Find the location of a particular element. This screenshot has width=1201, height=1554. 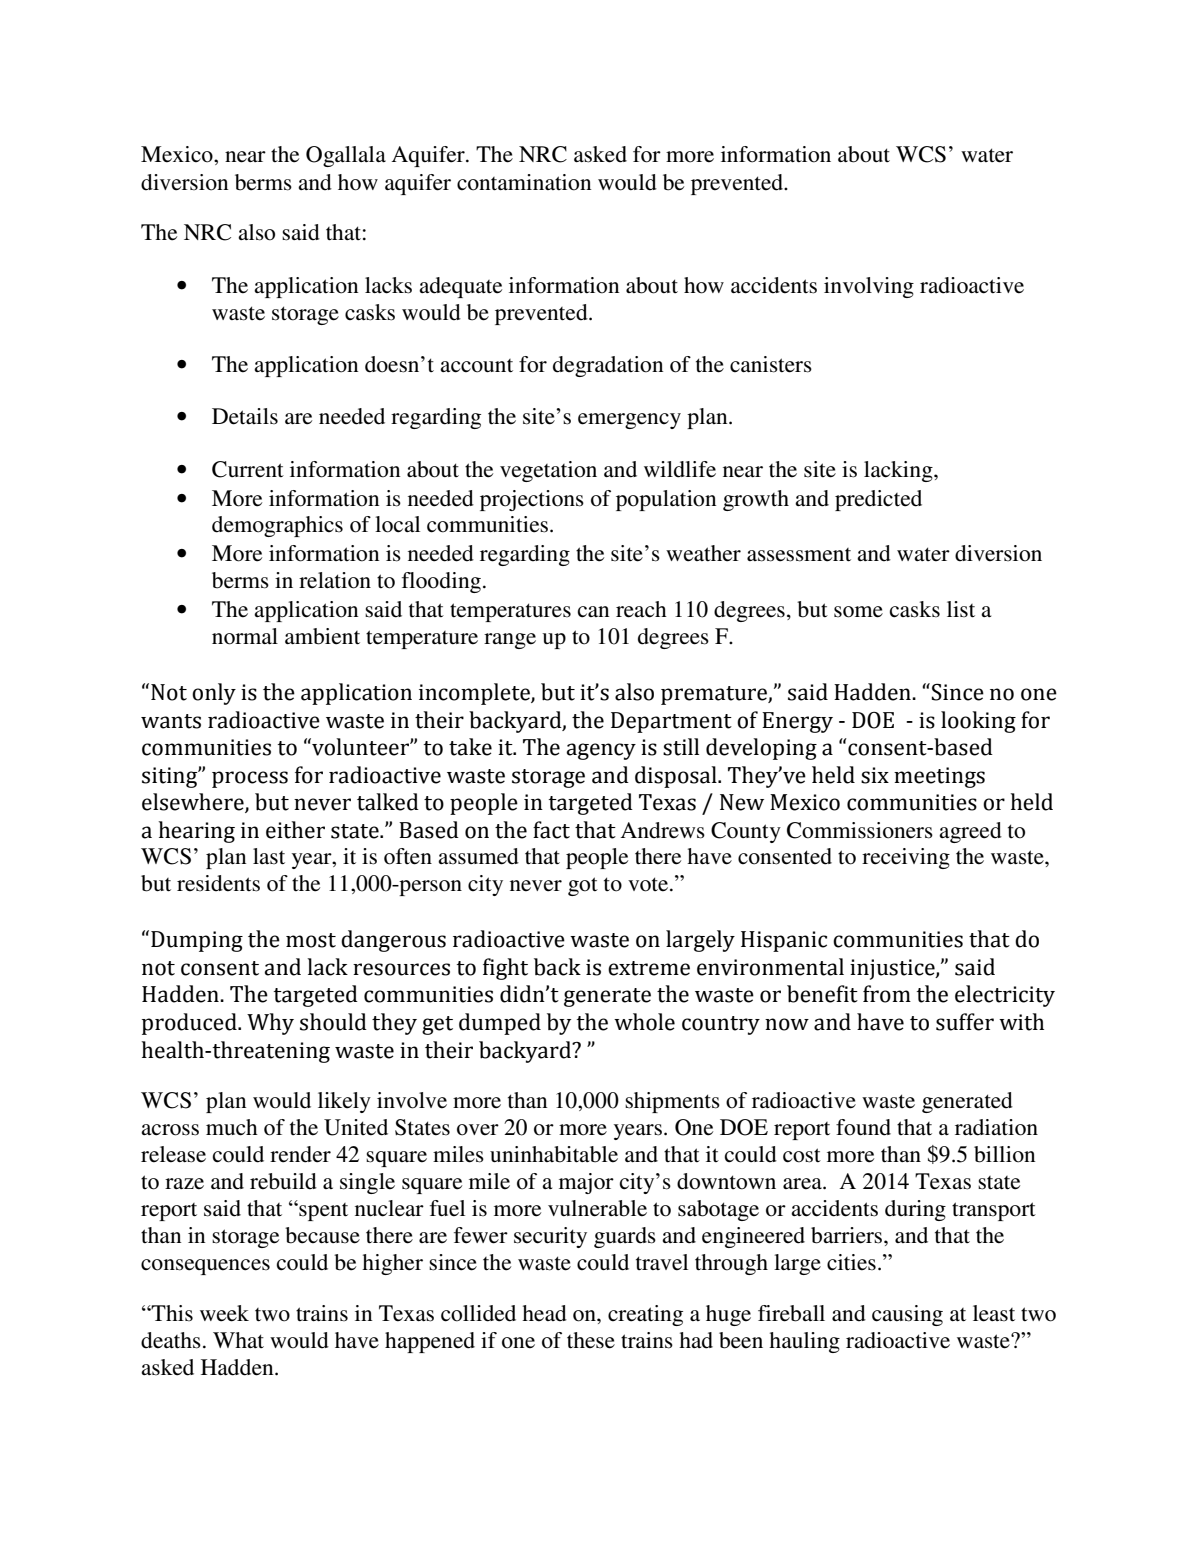

causing is located at coordinates (907, 1315).
